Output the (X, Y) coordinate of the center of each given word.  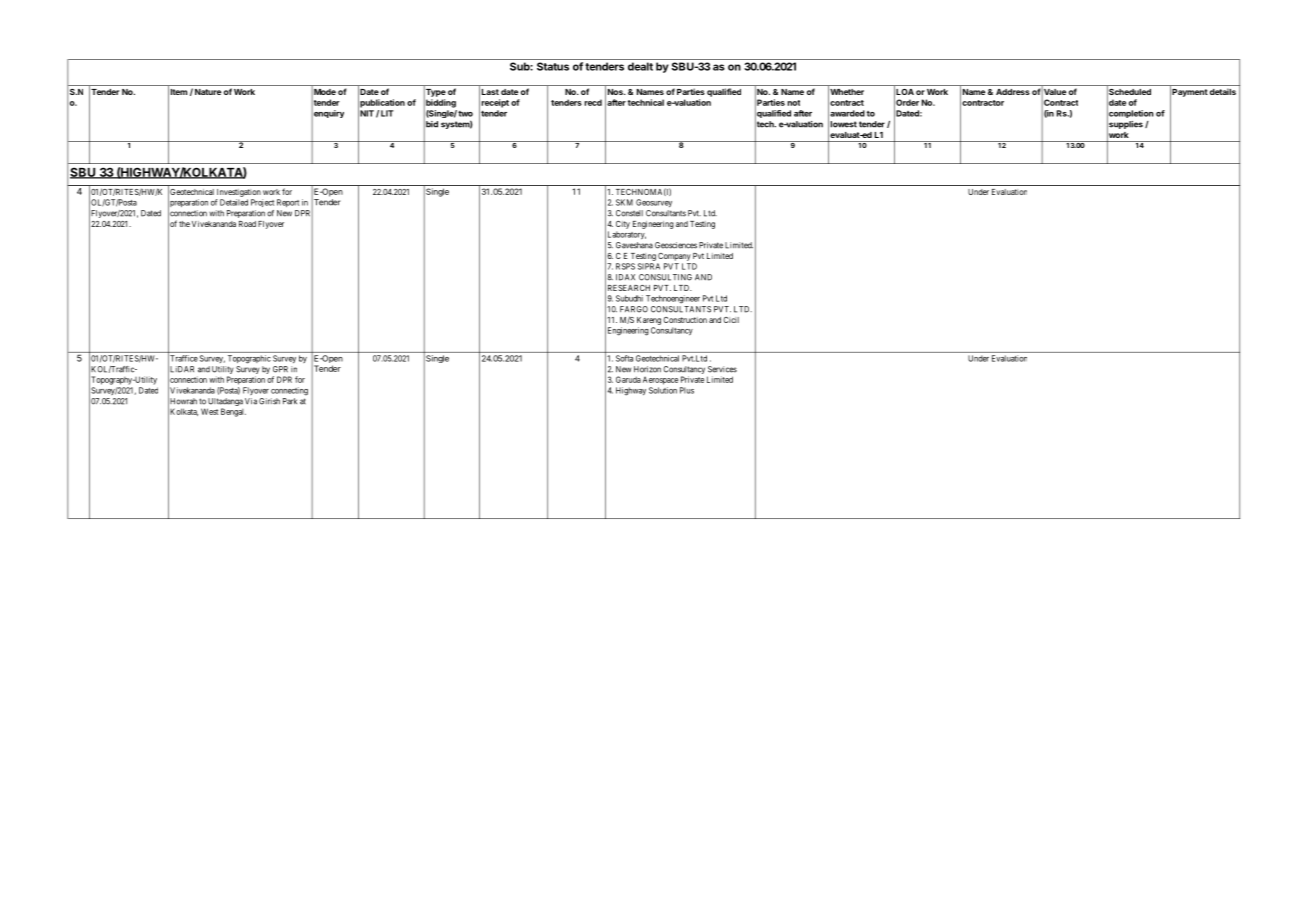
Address (1013, 92)
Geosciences (676, 245)
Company (674, 257)
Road (247, 224)
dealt (640, 66)
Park (290, 401)
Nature (208, 92)
